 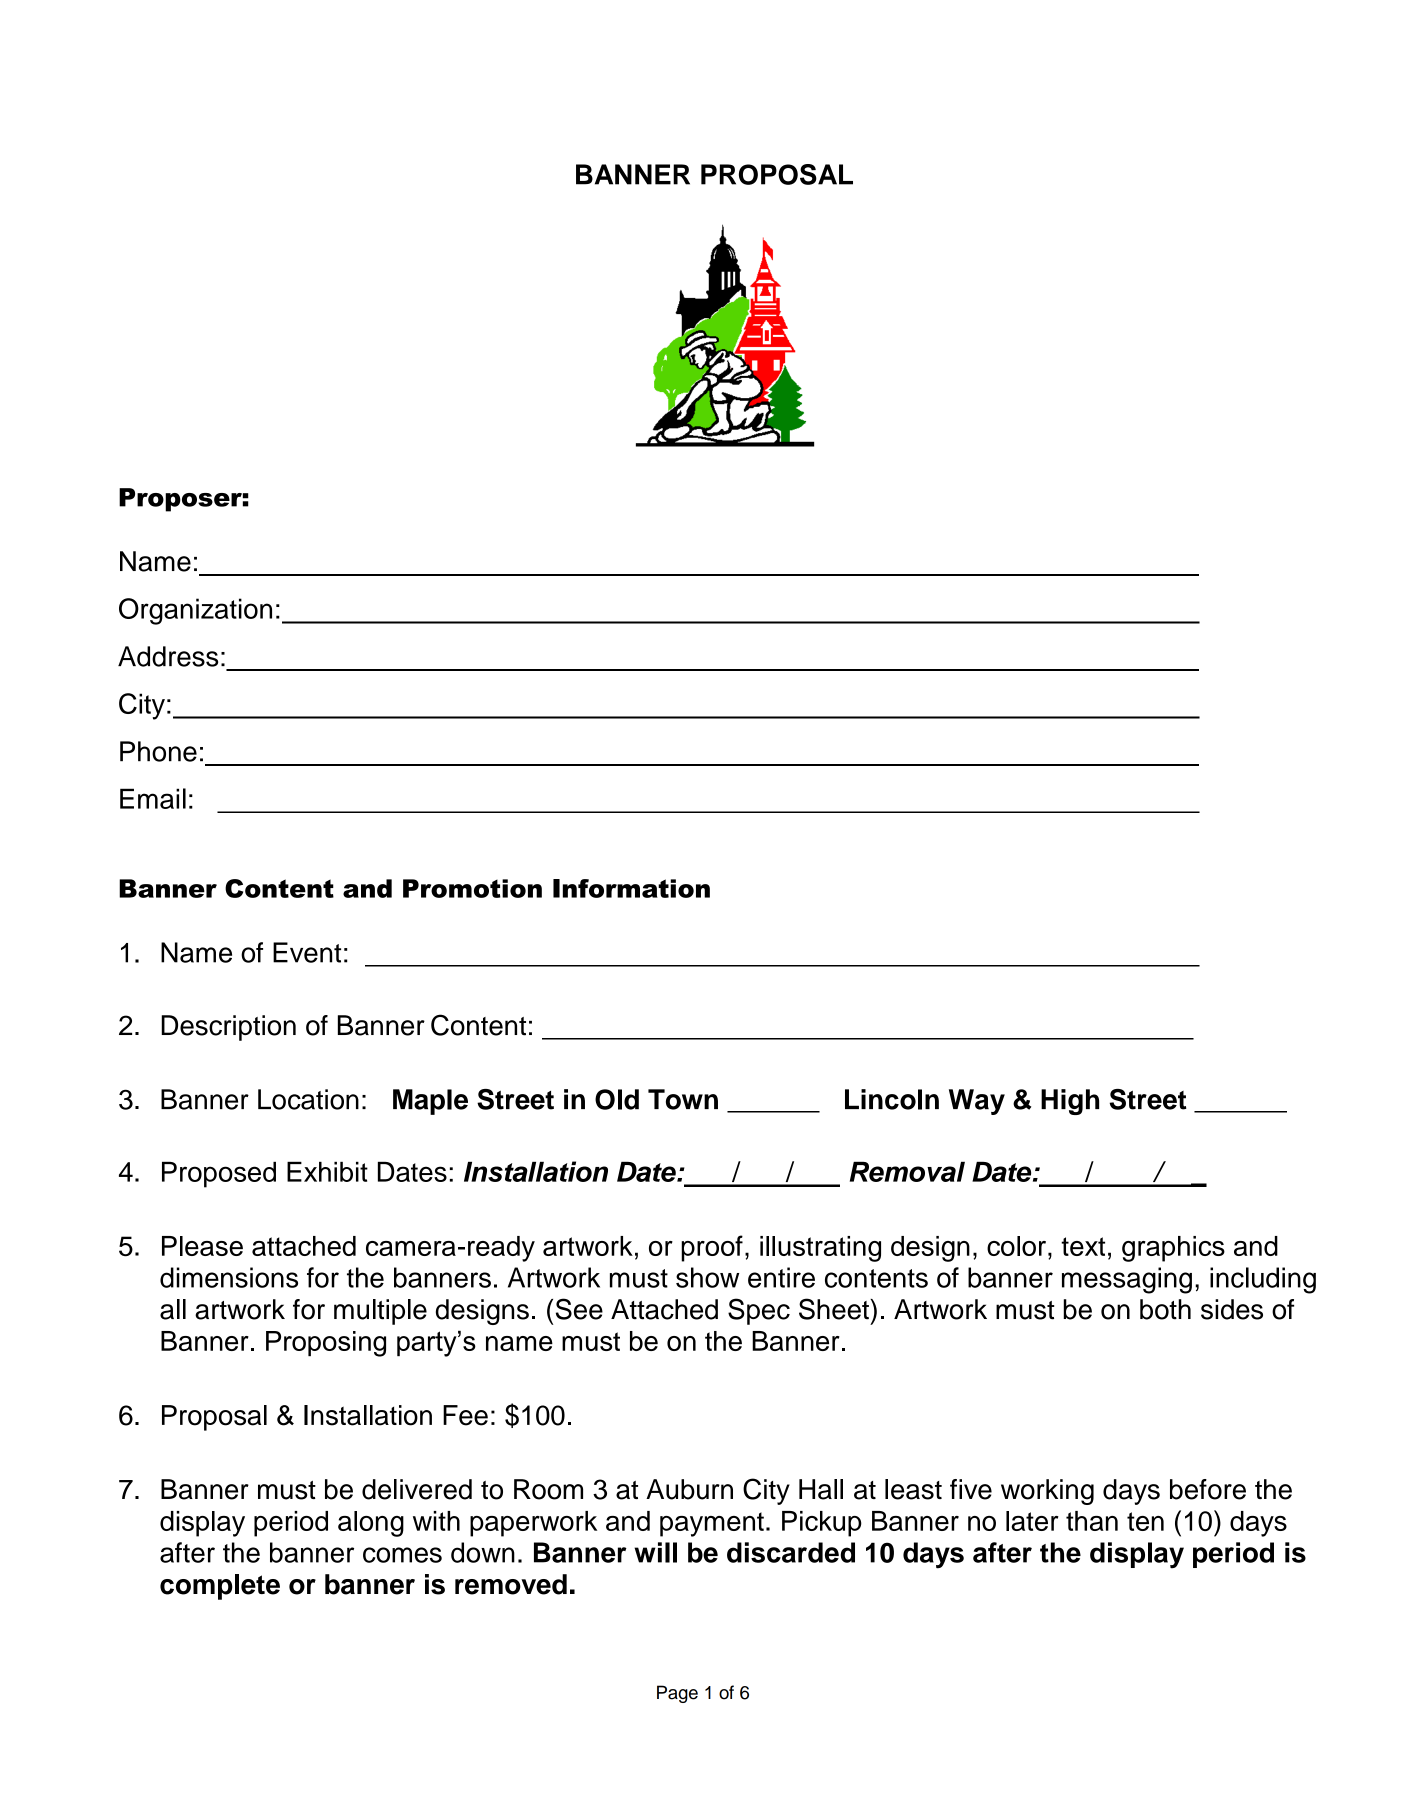 What do you see at coordinates (220, 1587) in the image?
I see `complete` at bounding box center [220, 1587].
